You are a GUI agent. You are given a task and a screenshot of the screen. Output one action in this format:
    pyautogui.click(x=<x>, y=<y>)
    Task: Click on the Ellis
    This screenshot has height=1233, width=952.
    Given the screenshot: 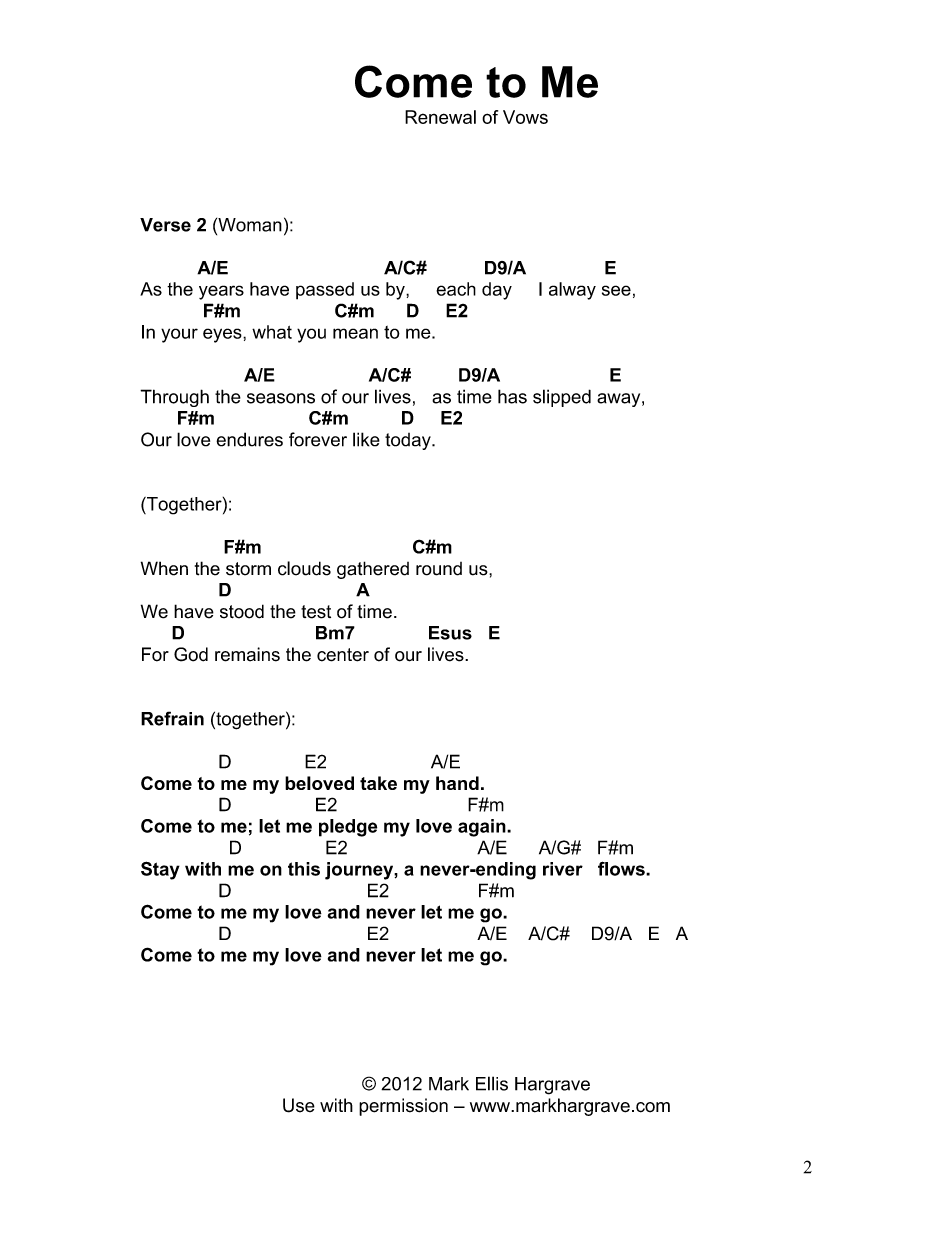 What is the action you would take?
    pyautogui.click(x=492, y=1083)
